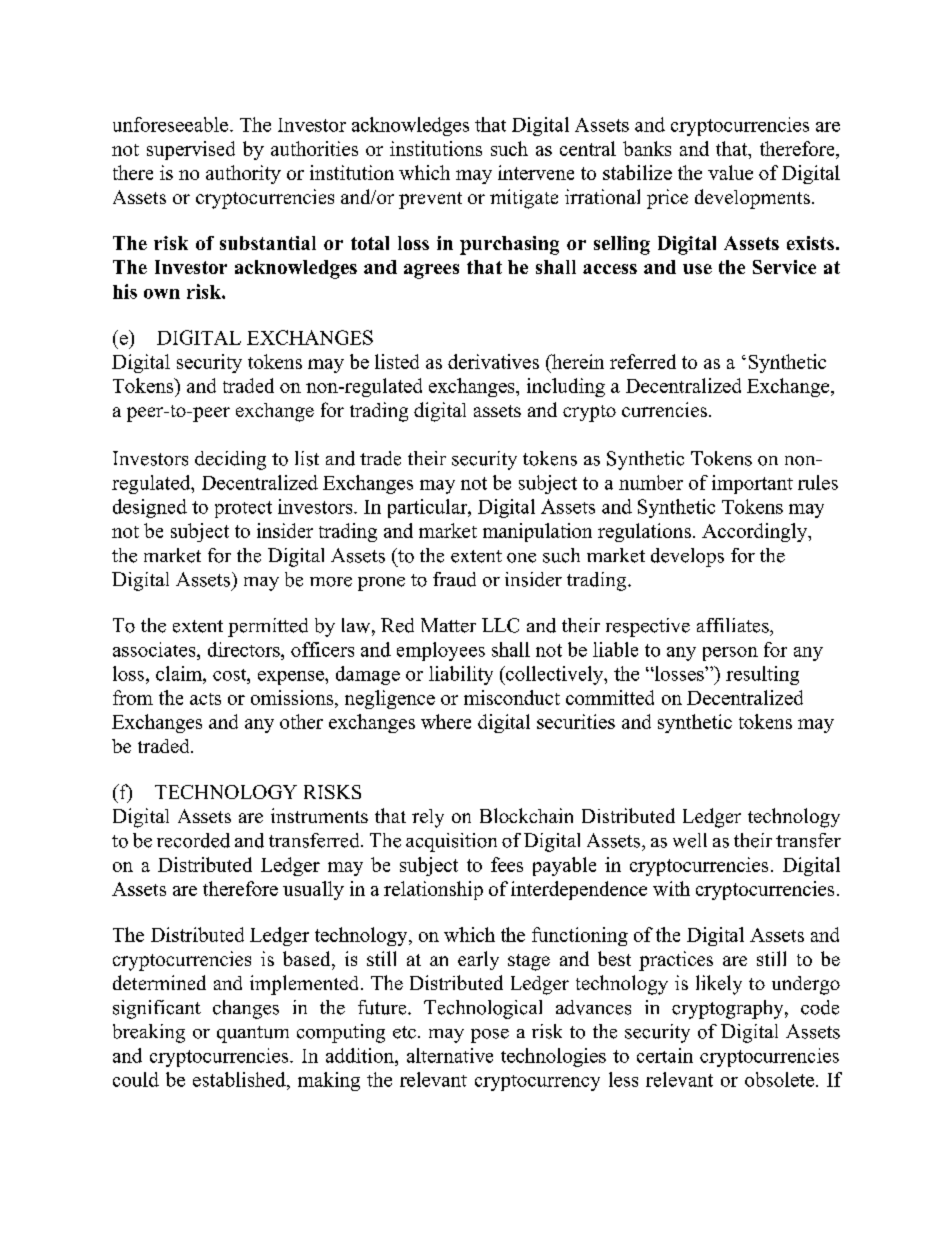  Describe the element at coordinates (240, 1079) in the page. I see `established` at that location.
